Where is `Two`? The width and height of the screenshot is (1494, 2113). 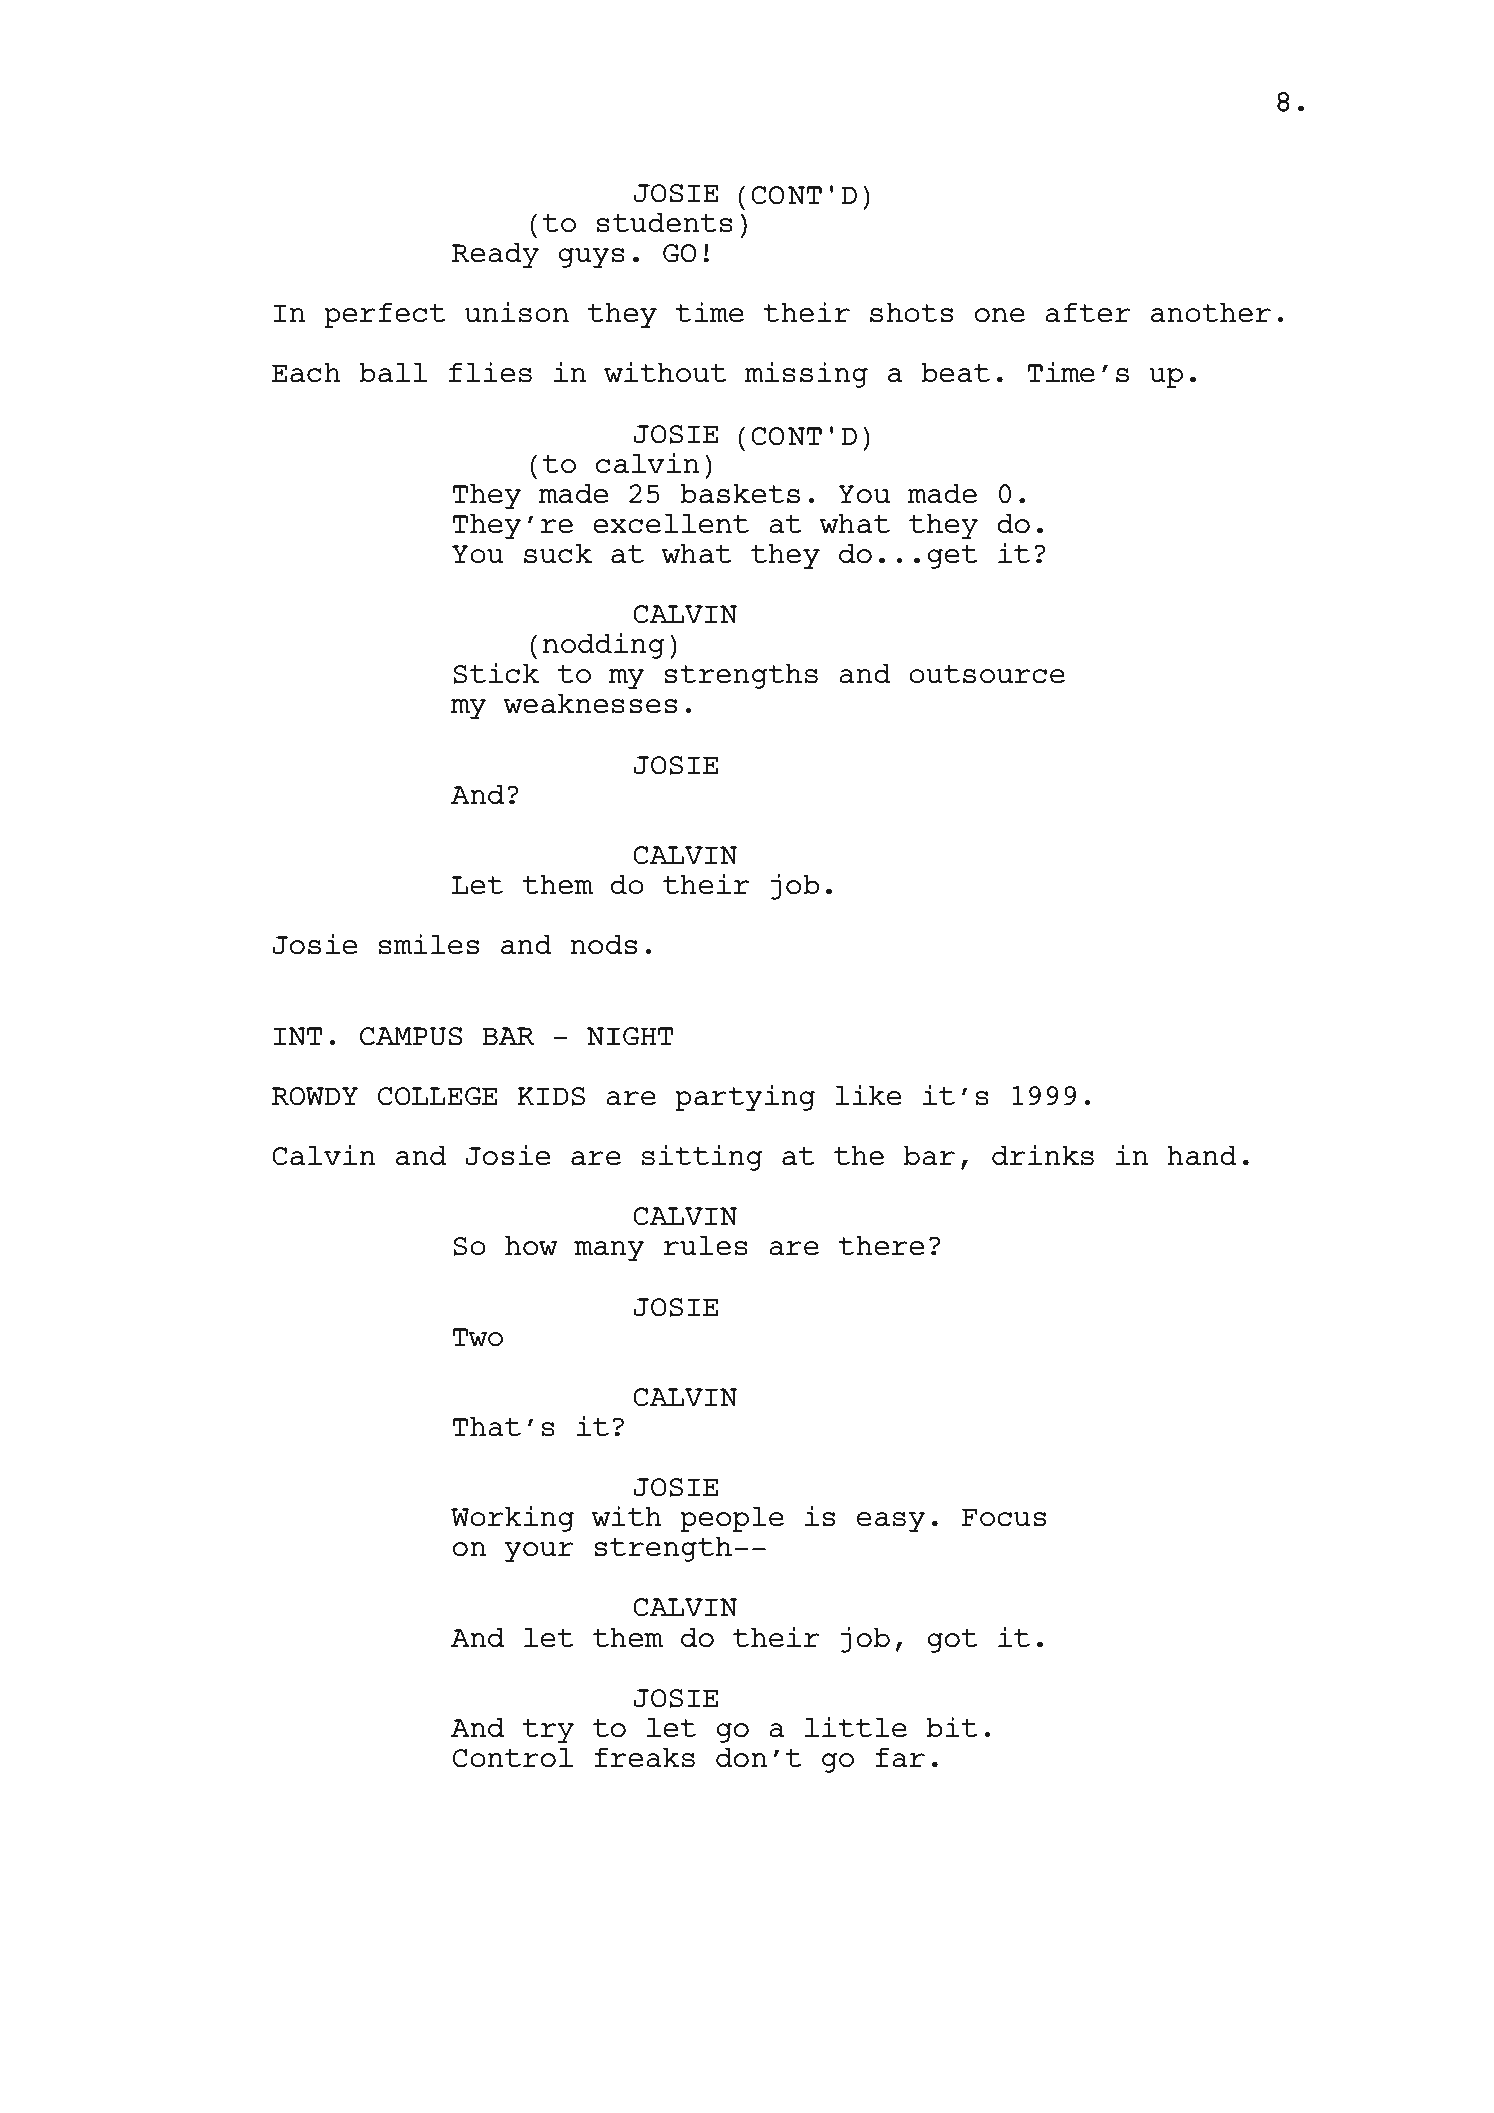
Two is located at coordinates (478, 1337).
